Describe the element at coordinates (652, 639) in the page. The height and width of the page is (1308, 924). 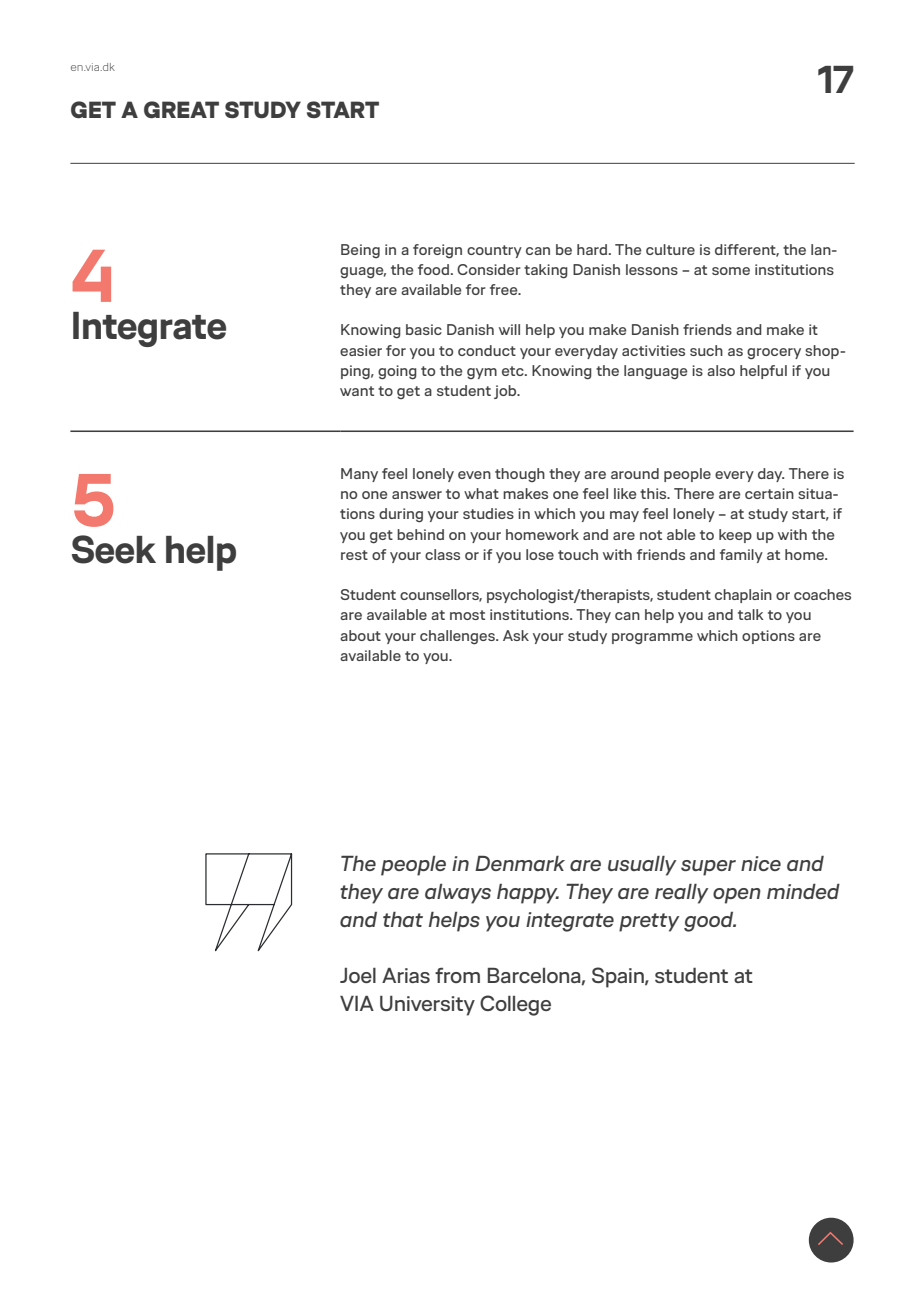
I see `programme` at that location.
